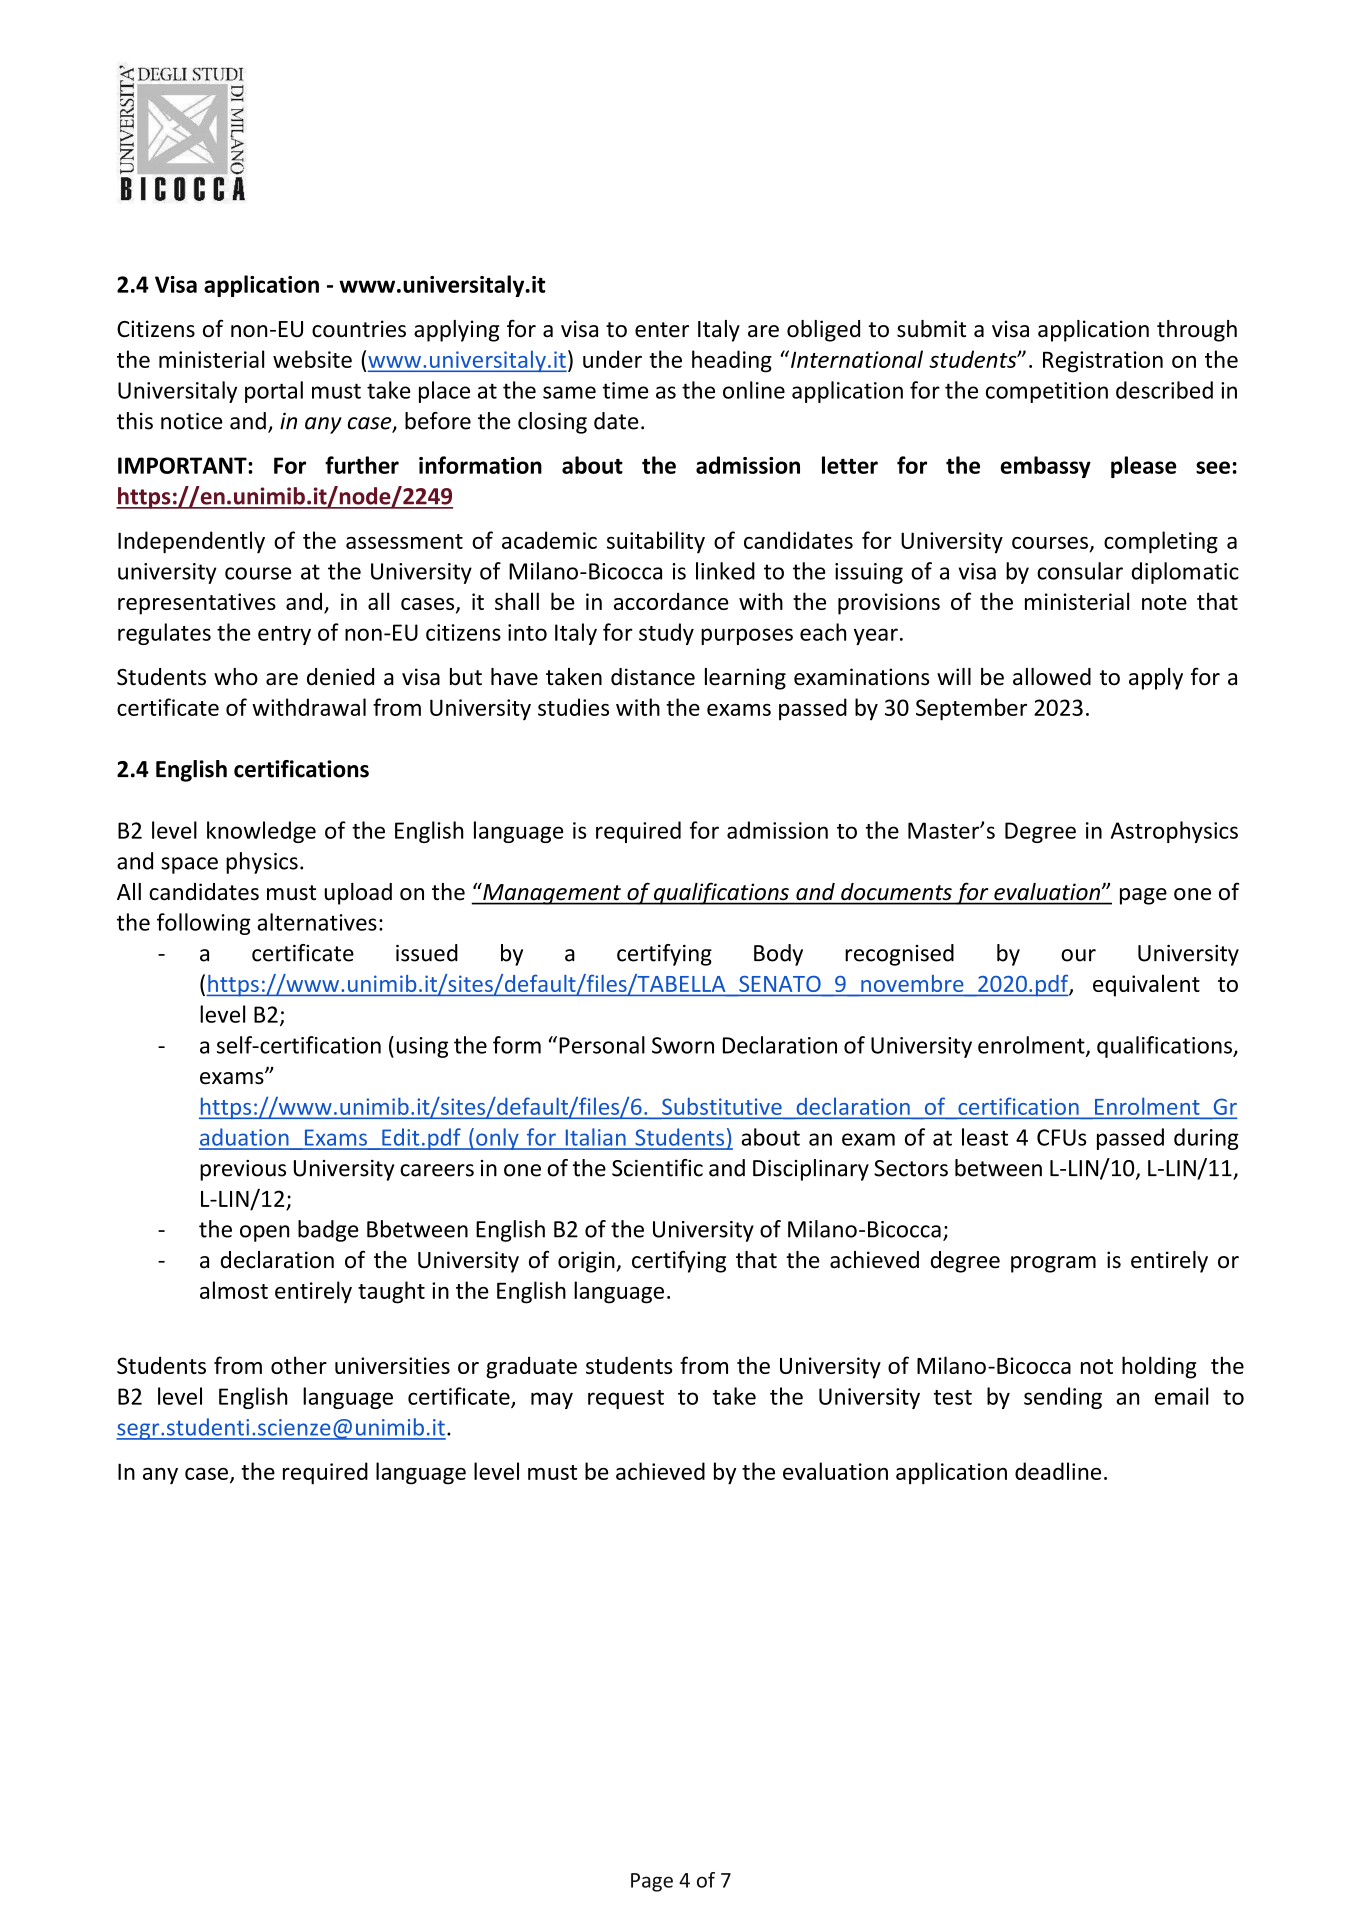 Image resolution: width=1361 pixels, height=1924 pixels. I want to click on entry, so click(284, 635).
